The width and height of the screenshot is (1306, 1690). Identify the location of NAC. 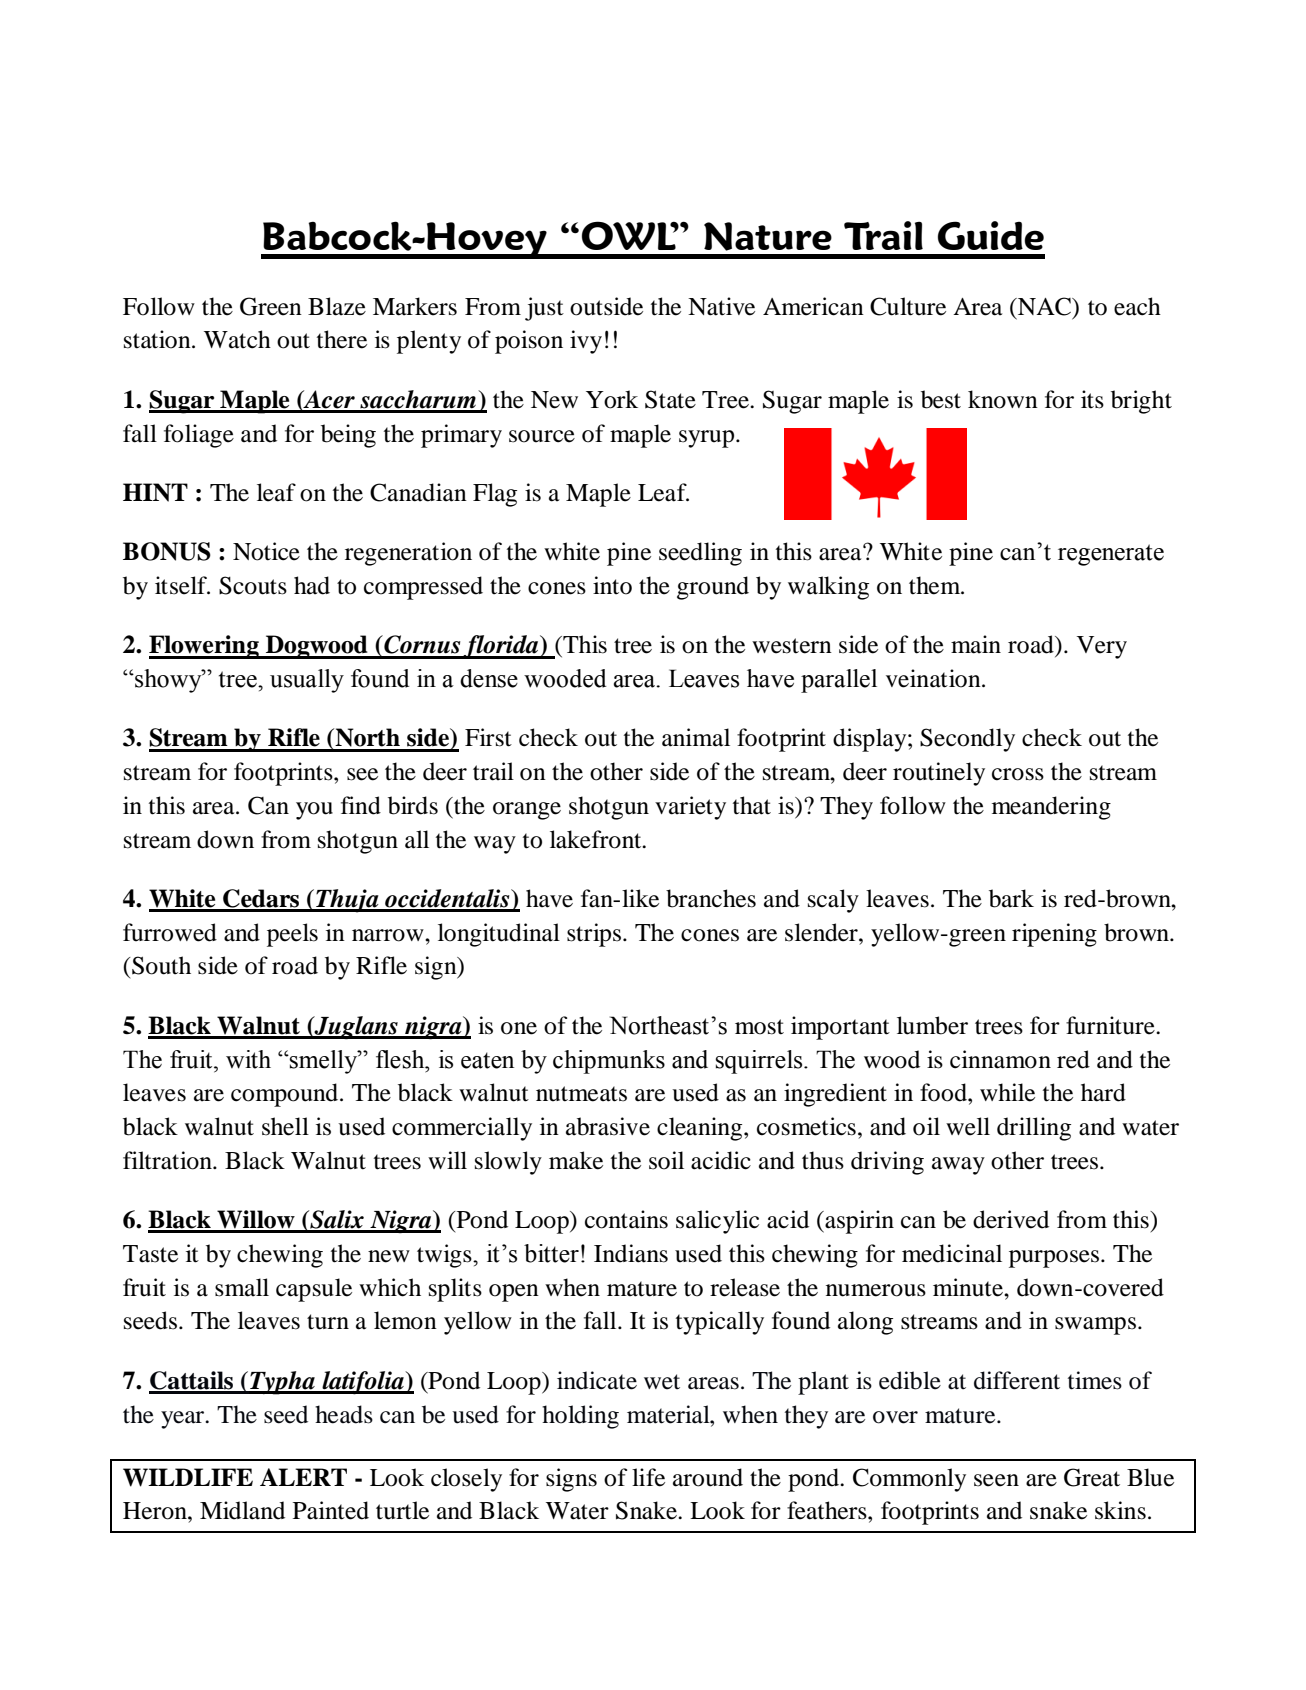
(1044, 306).
